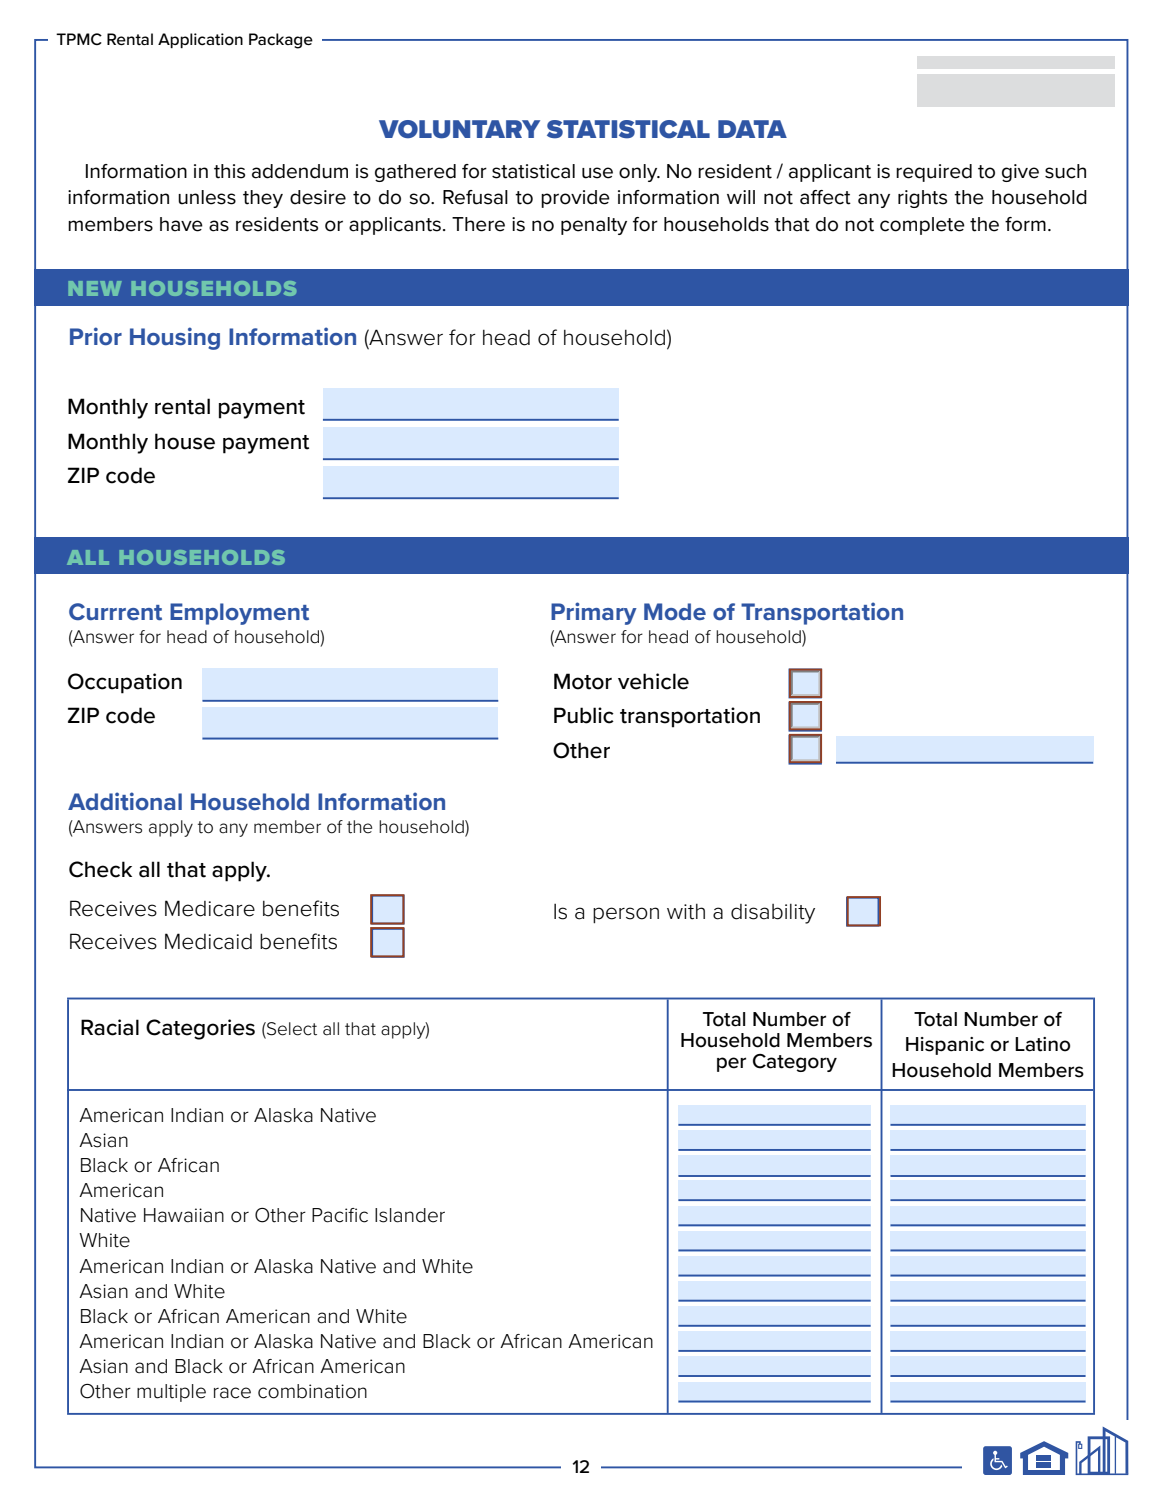 The width and height of the image is (1163, 1506). Describe the element at coordinates (795, 1063) in the image. I see `Category` at that location.
